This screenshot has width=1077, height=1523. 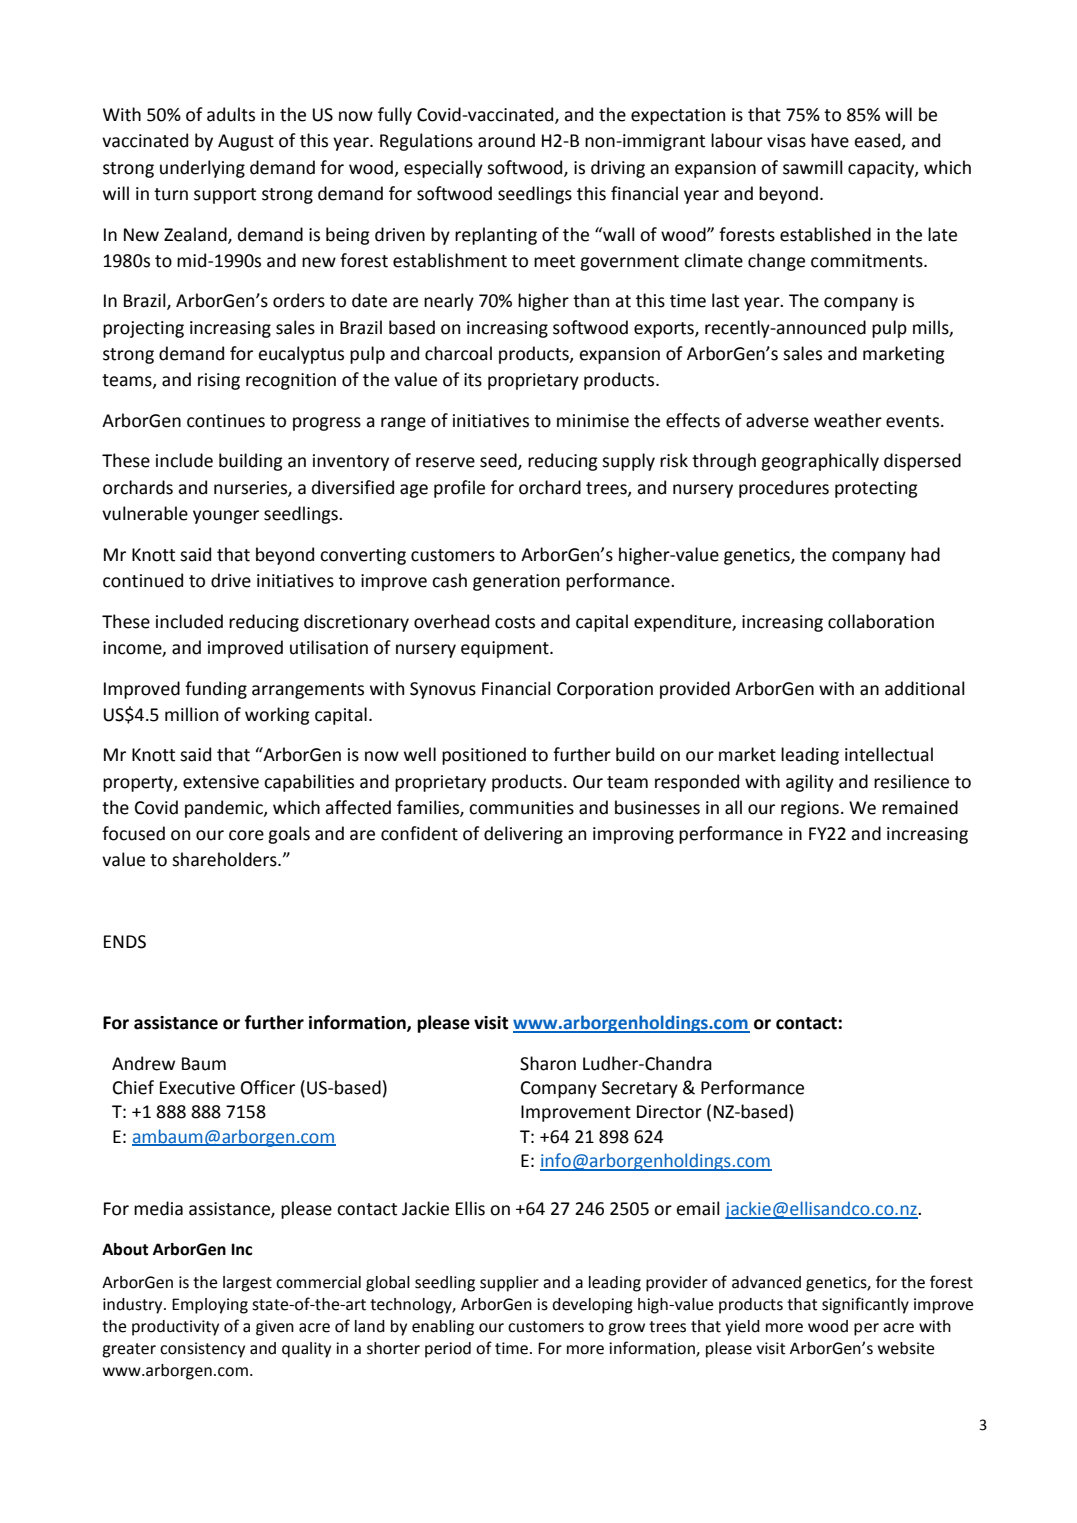 What do you see at coordinates (246, 142) in the screenshot?
I see `August` at bounding box center [246, 142].
